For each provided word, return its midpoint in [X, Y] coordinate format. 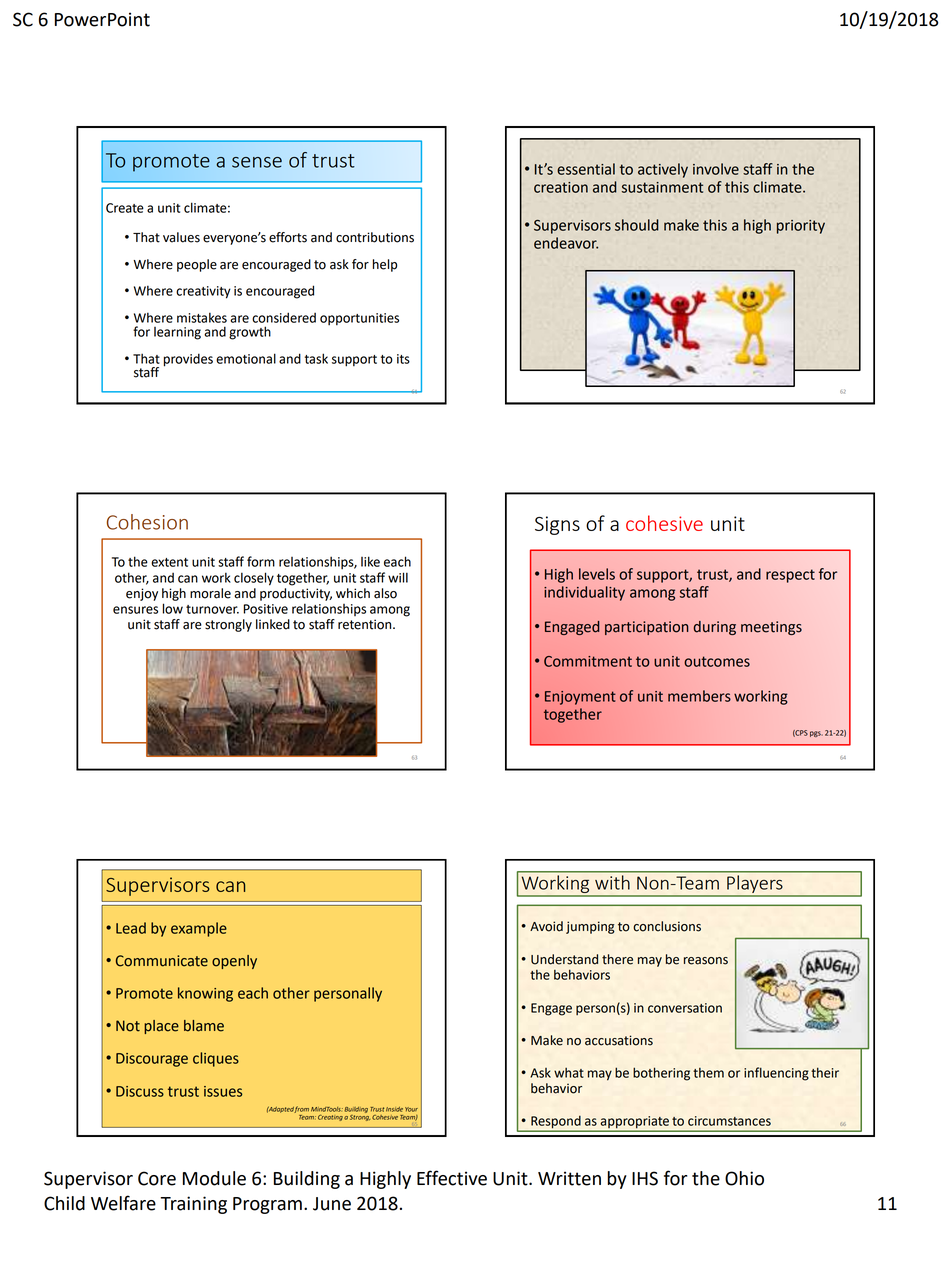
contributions [375, 237]
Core [157, 1178]
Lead [131, 928]
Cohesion [147, 522]
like [370, 561]
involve [716, 169]
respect [790, 576]
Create [125, 208]
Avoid [546, 926]
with [612, 882]
